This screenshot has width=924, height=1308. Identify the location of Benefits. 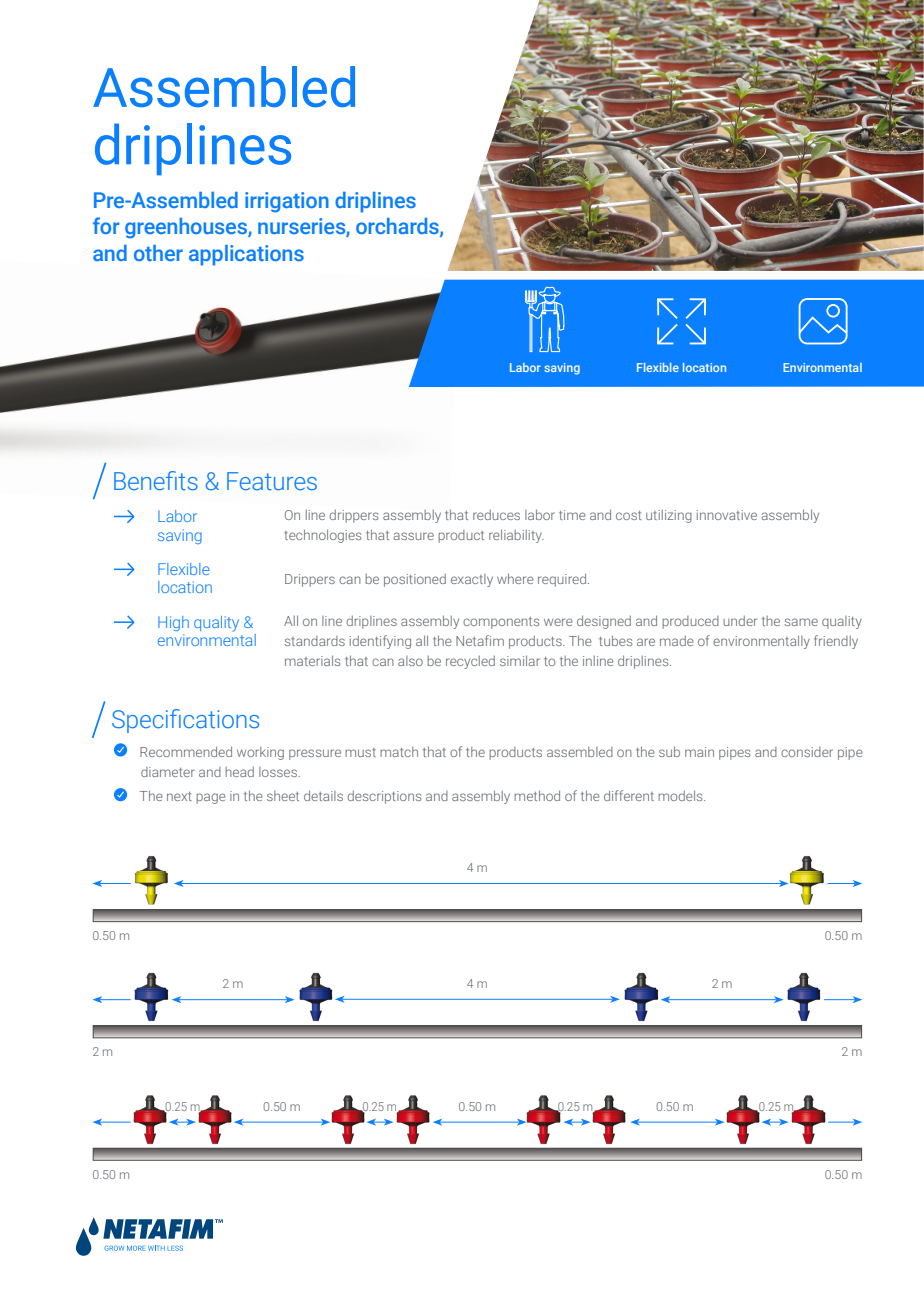
(156, 481).
